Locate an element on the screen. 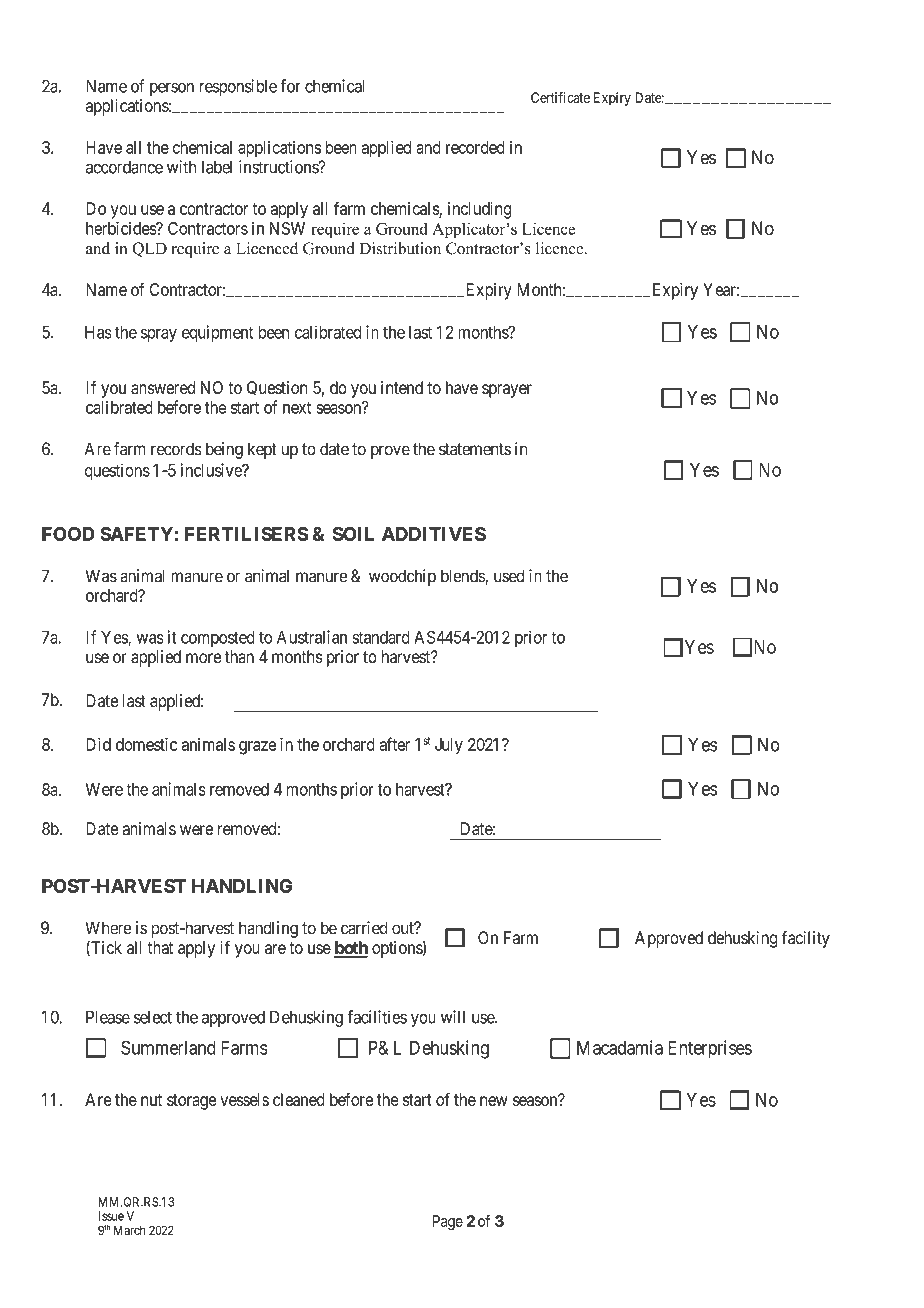  used is located at coordinates (509, 576).
